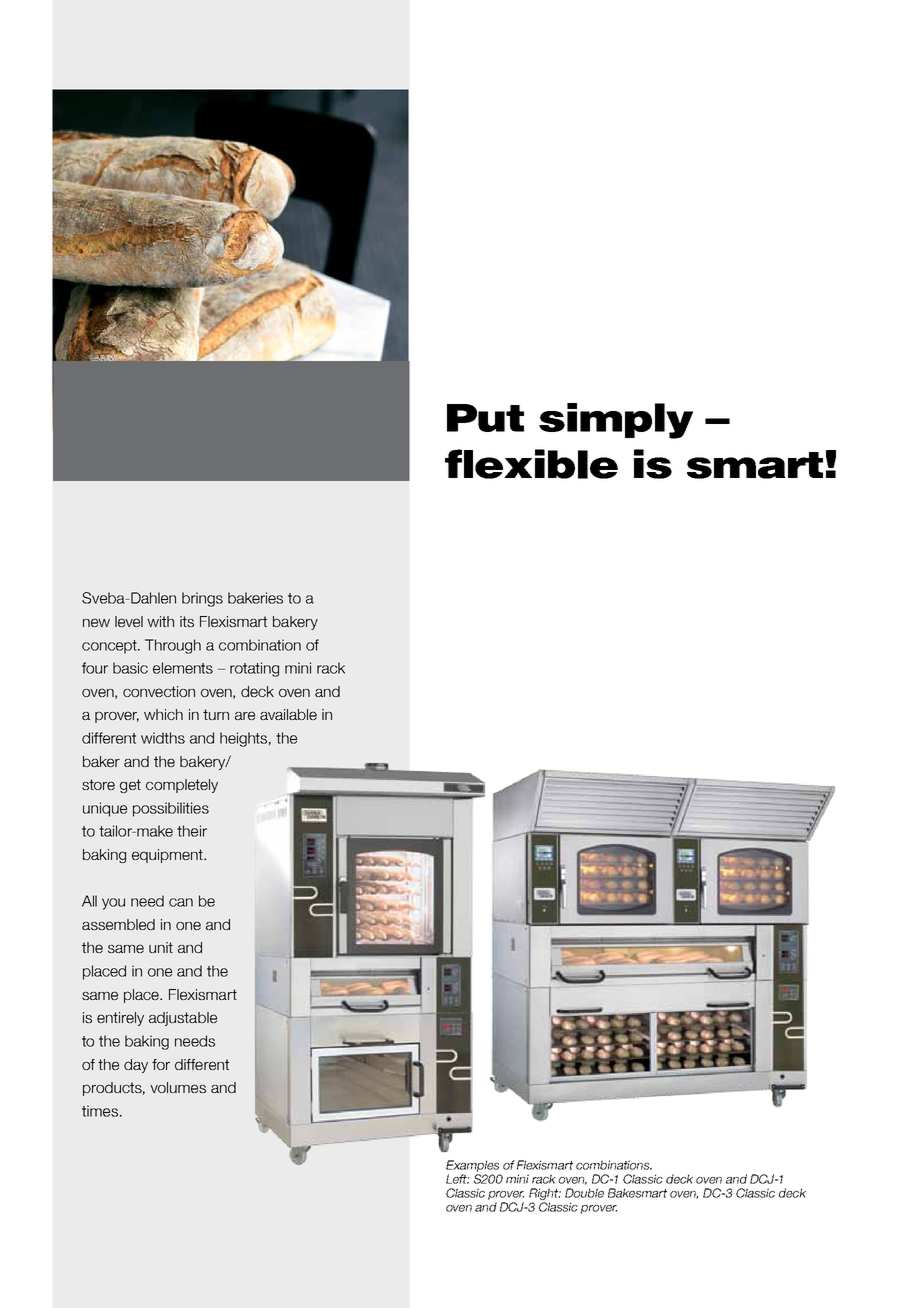 The image size is (924, 1308). What do you see at coordinates (192, 831) in the page?
I see `their` at bounding box center [192, 831].
